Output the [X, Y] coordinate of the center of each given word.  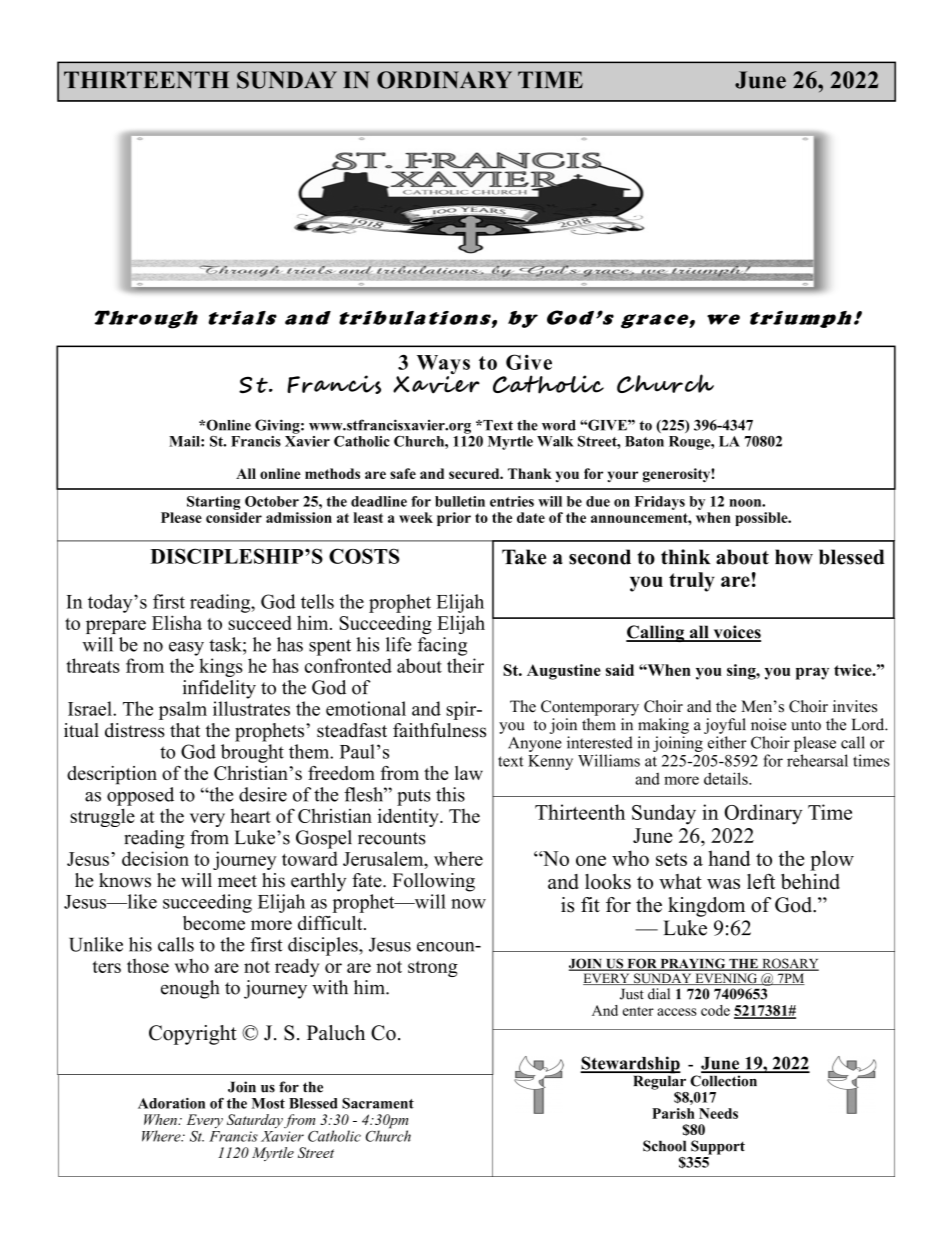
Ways [443, 366]
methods [332, 473]
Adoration [171, 1103]
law [469, 773]
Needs [718, 1113]
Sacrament [378, 1103]
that [185, 730]
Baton [644, 441]
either [727, 742]
